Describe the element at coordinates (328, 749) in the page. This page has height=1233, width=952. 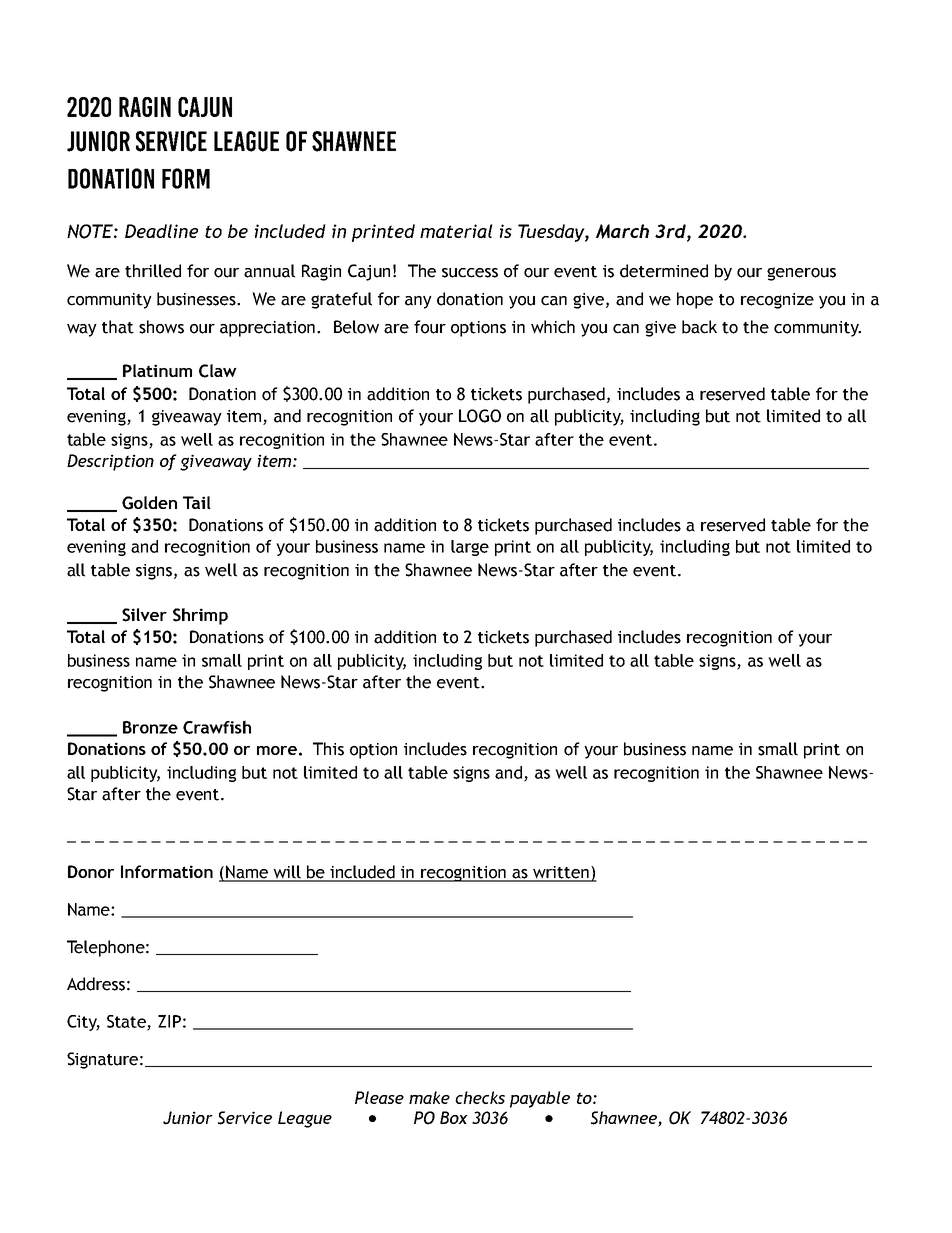
I see `This` at that location.
